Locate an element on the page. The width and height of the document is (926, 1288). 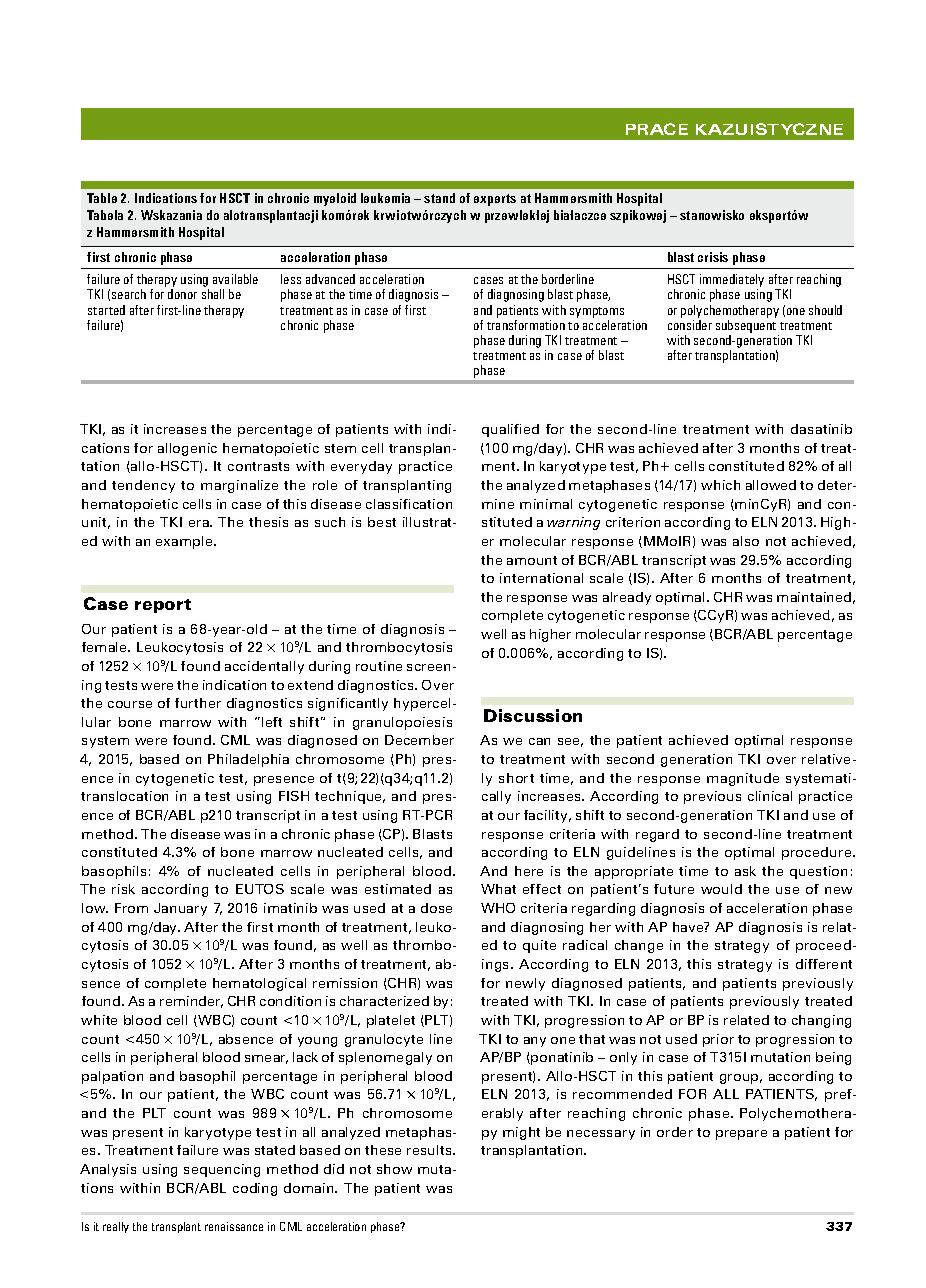
different is located at coordinates (824, 964).
